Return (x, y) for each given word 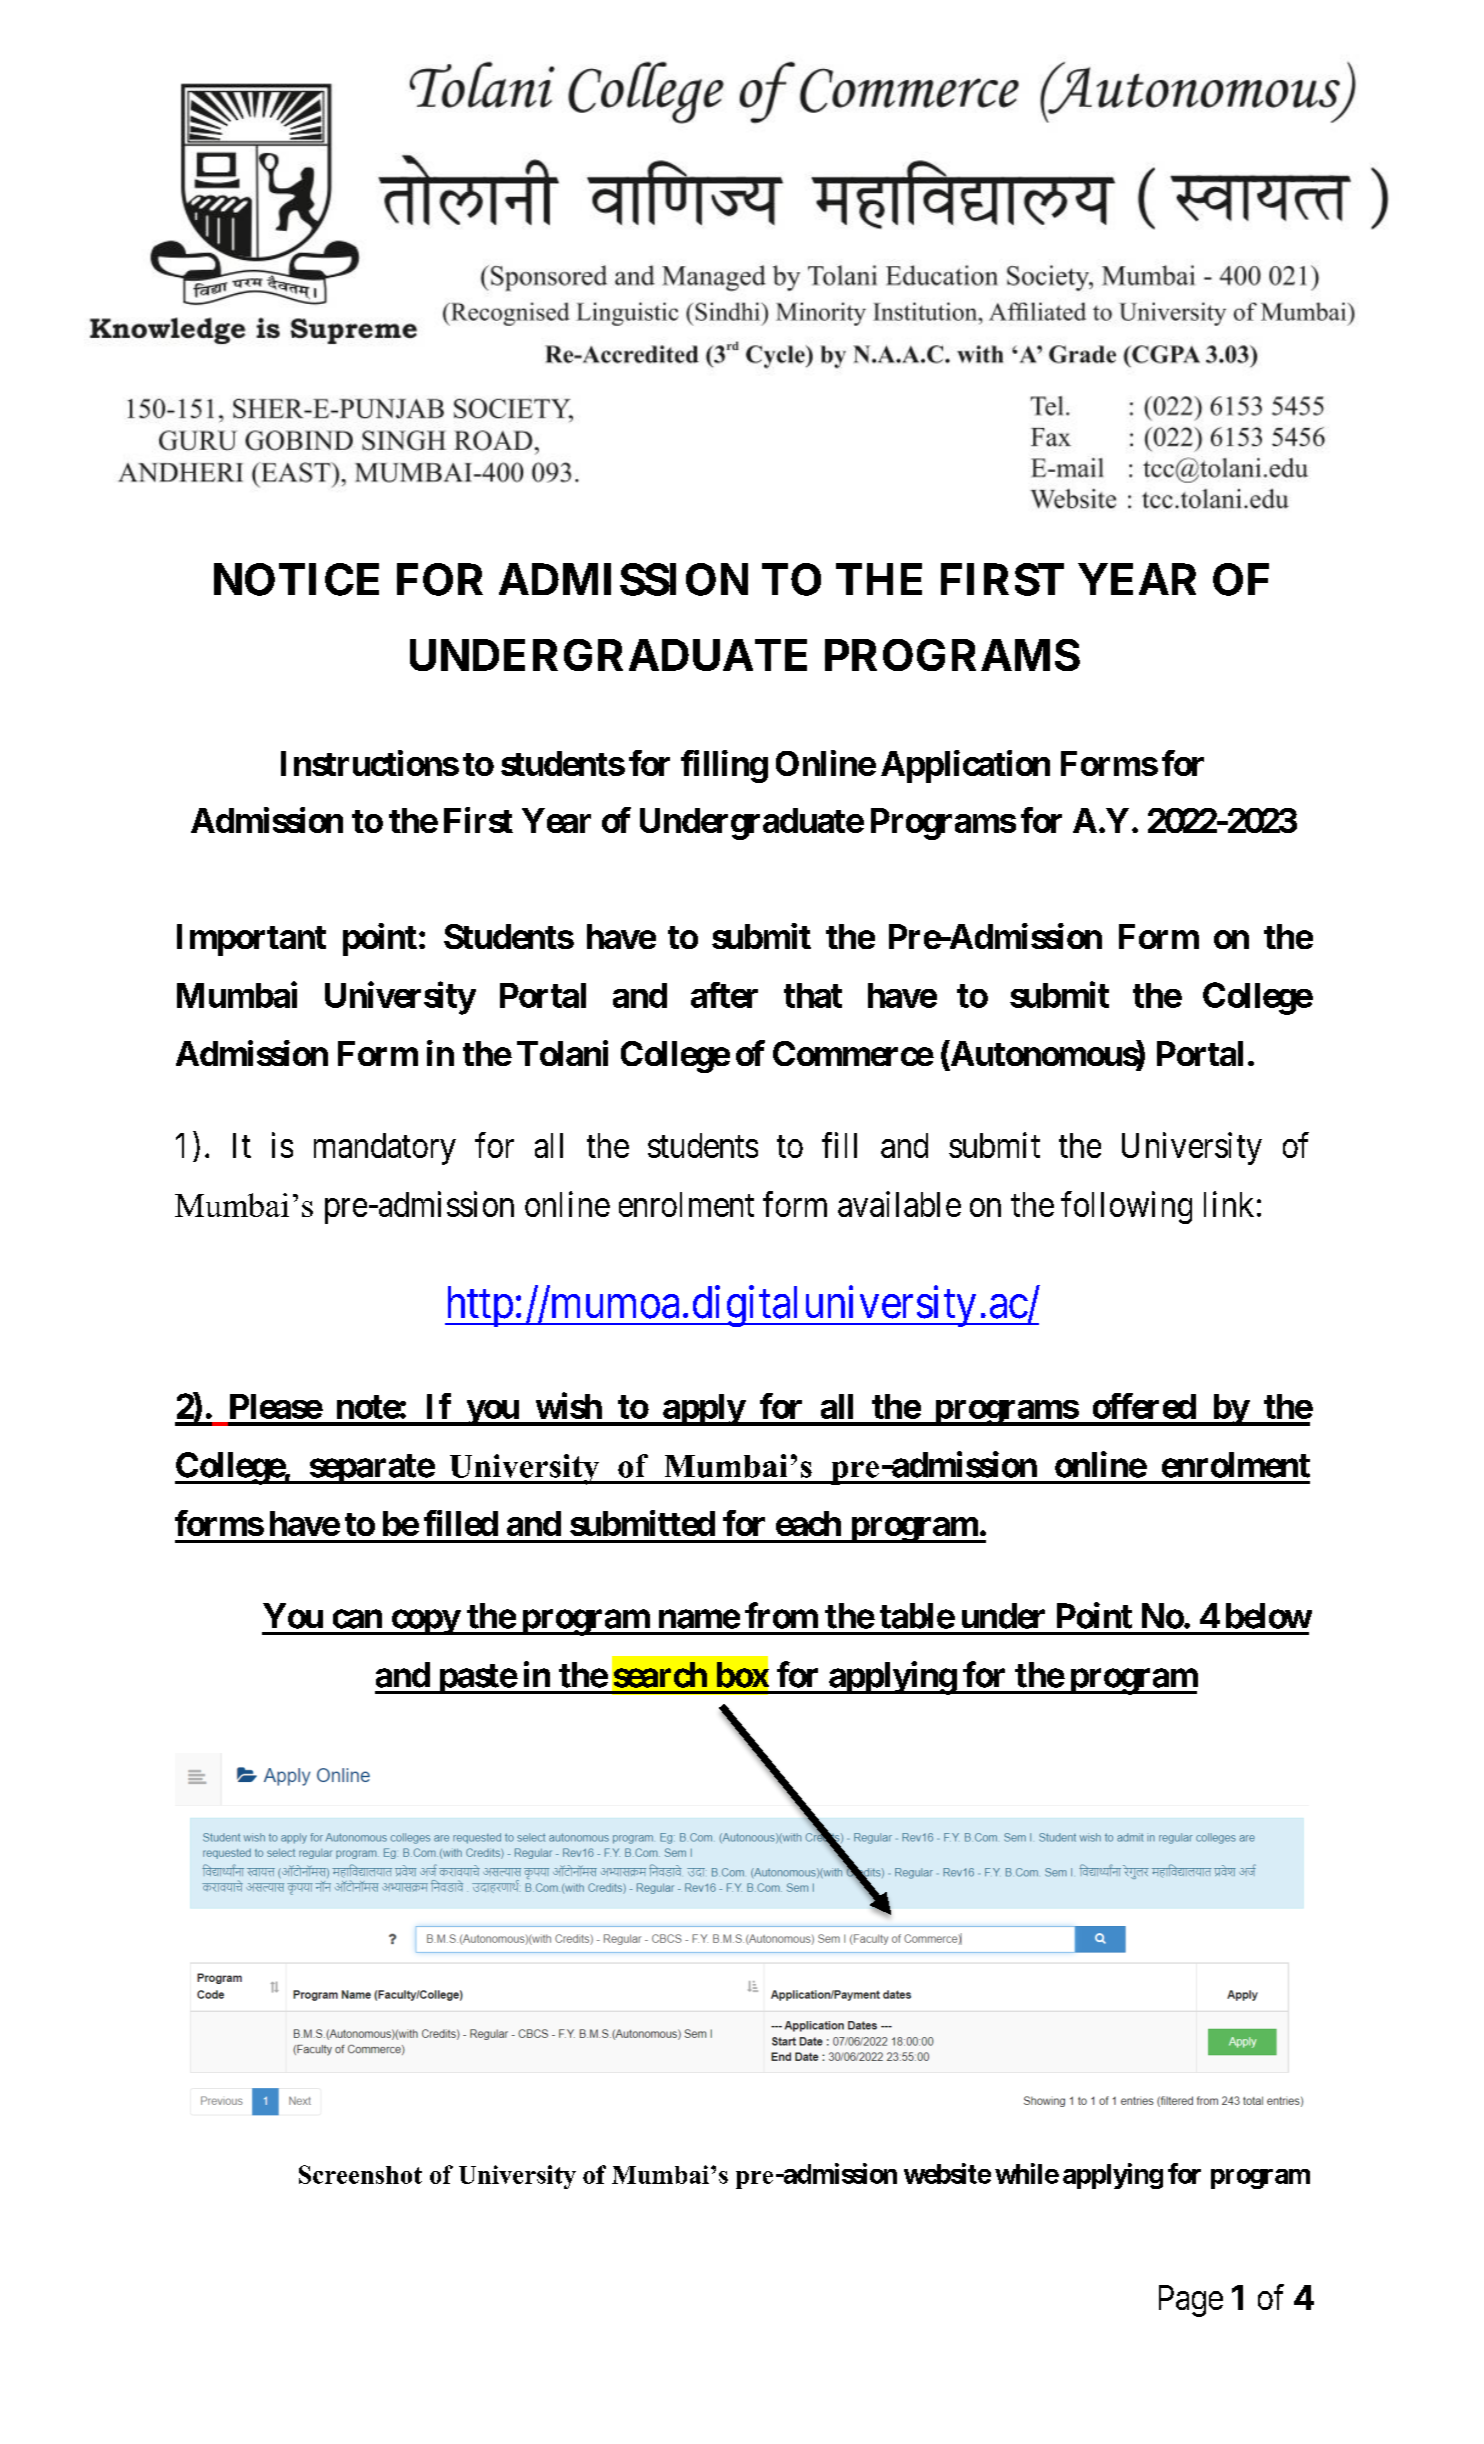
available (899, 1204)
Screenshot (360, 2174)
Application (965, 766)
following (1126, 1207)
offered (1144, 1406)
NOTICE (296, 579)
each (808, 1523)
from (781, 1615)
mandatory (385, 1149)
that (813, 995)
